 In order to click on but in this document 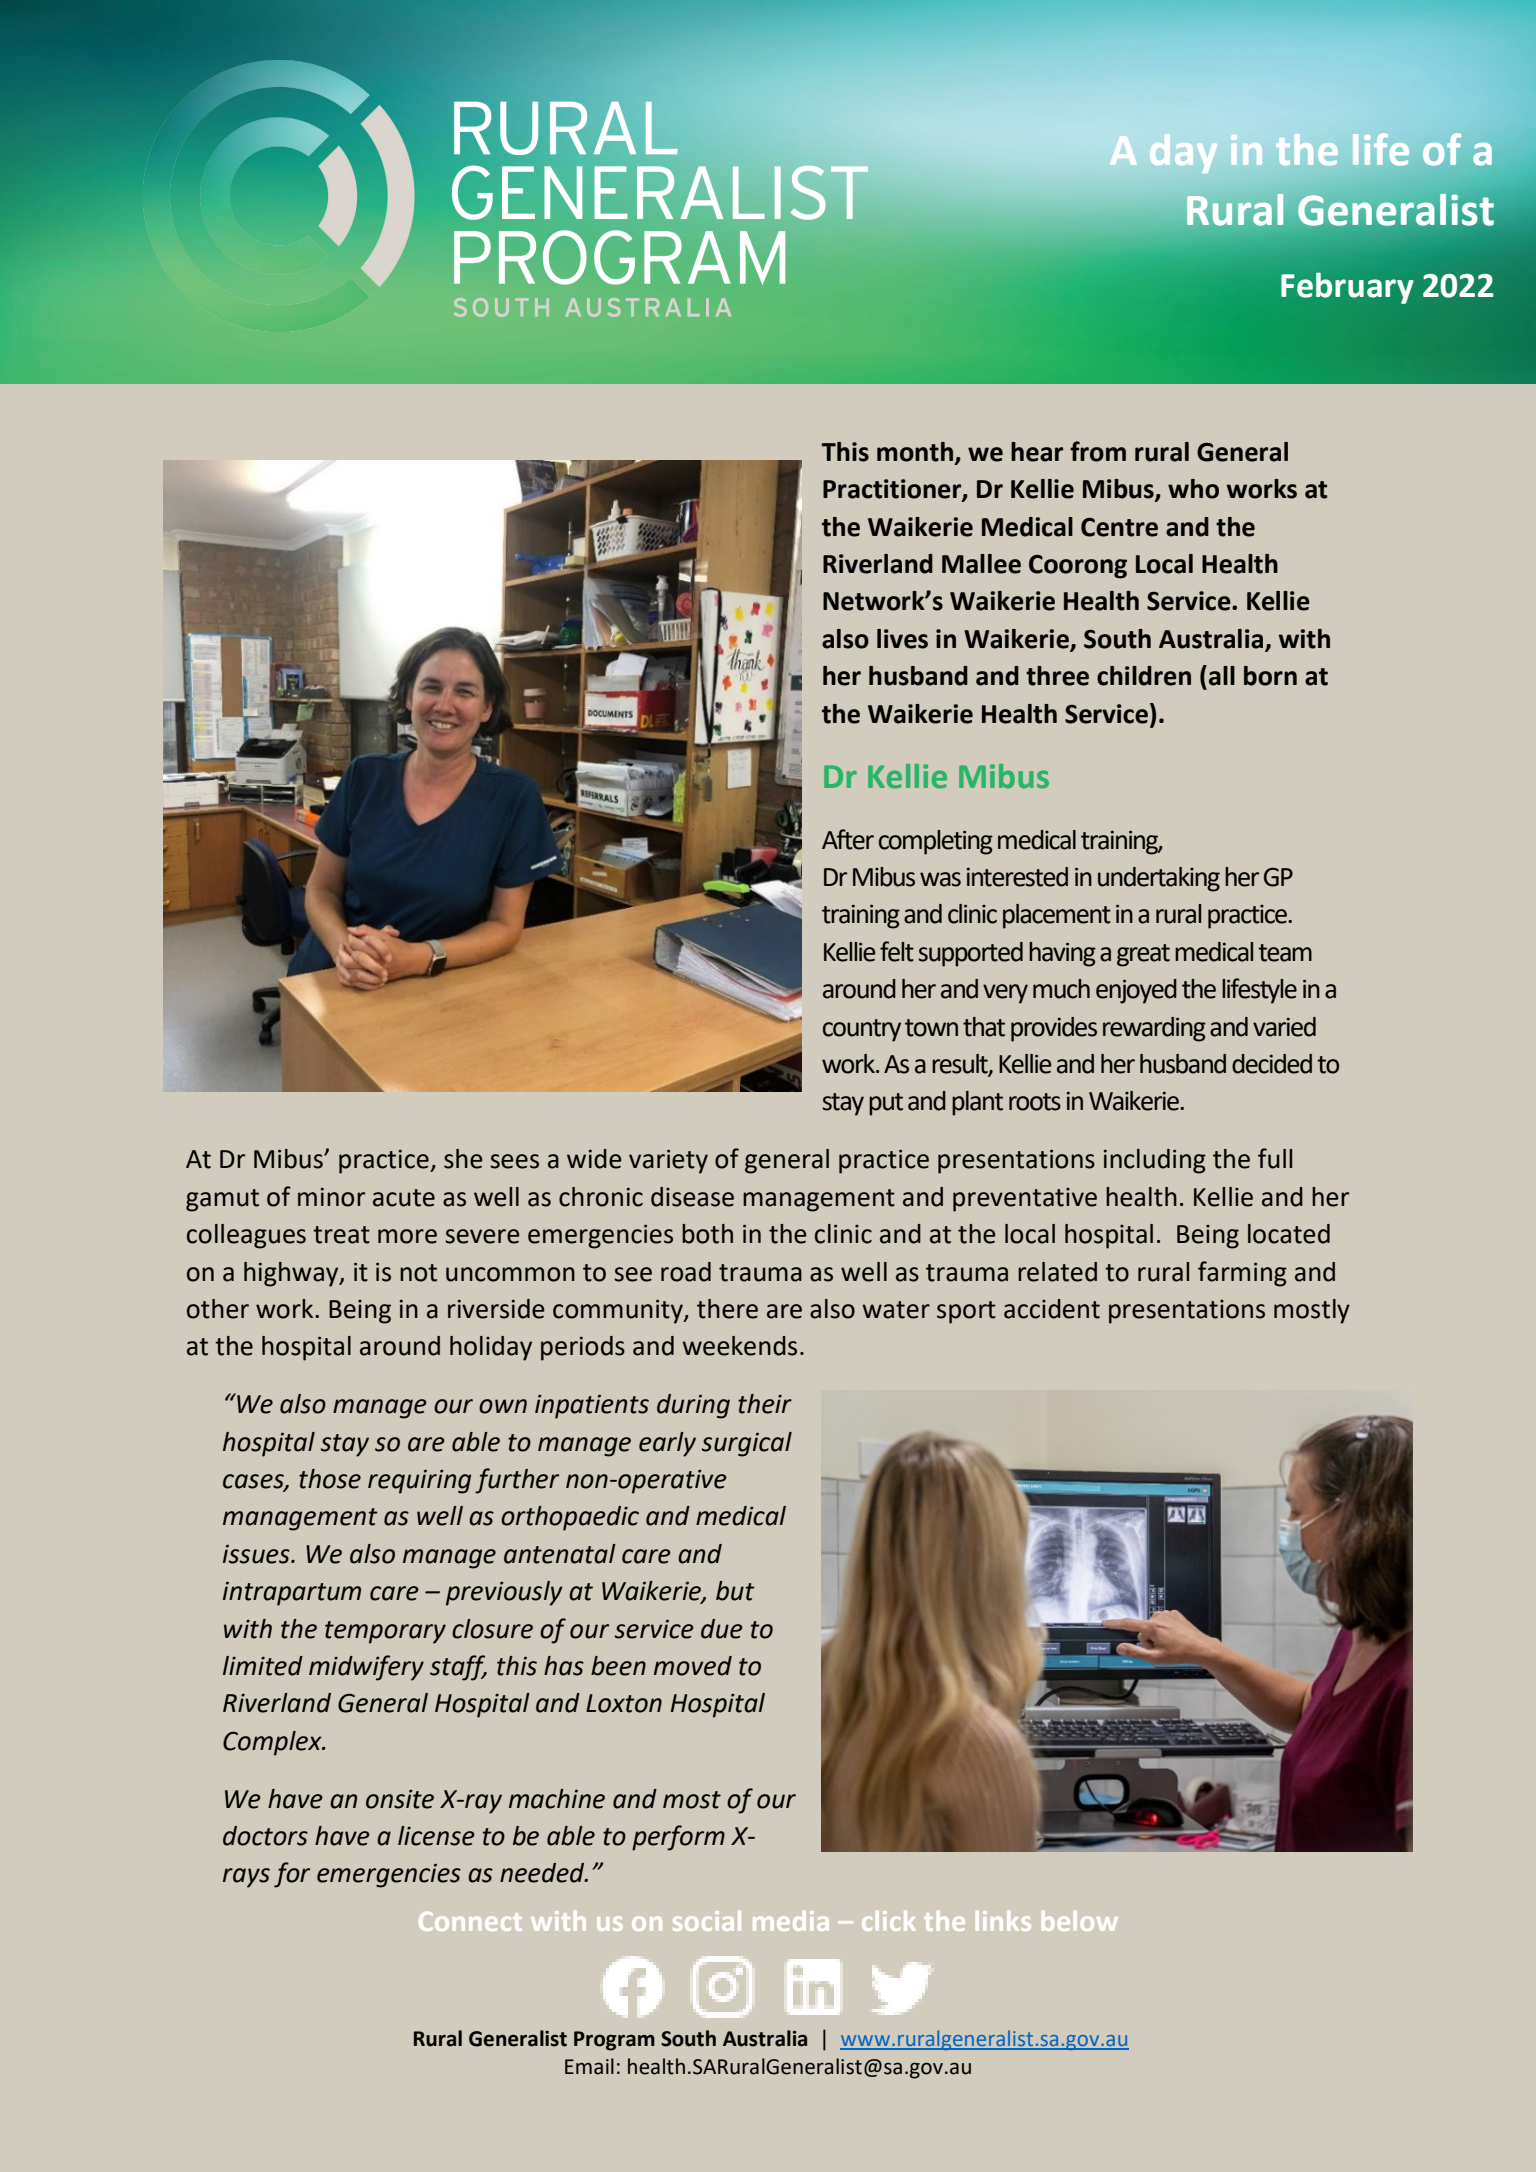, I will do `click(735, 1591)`.
